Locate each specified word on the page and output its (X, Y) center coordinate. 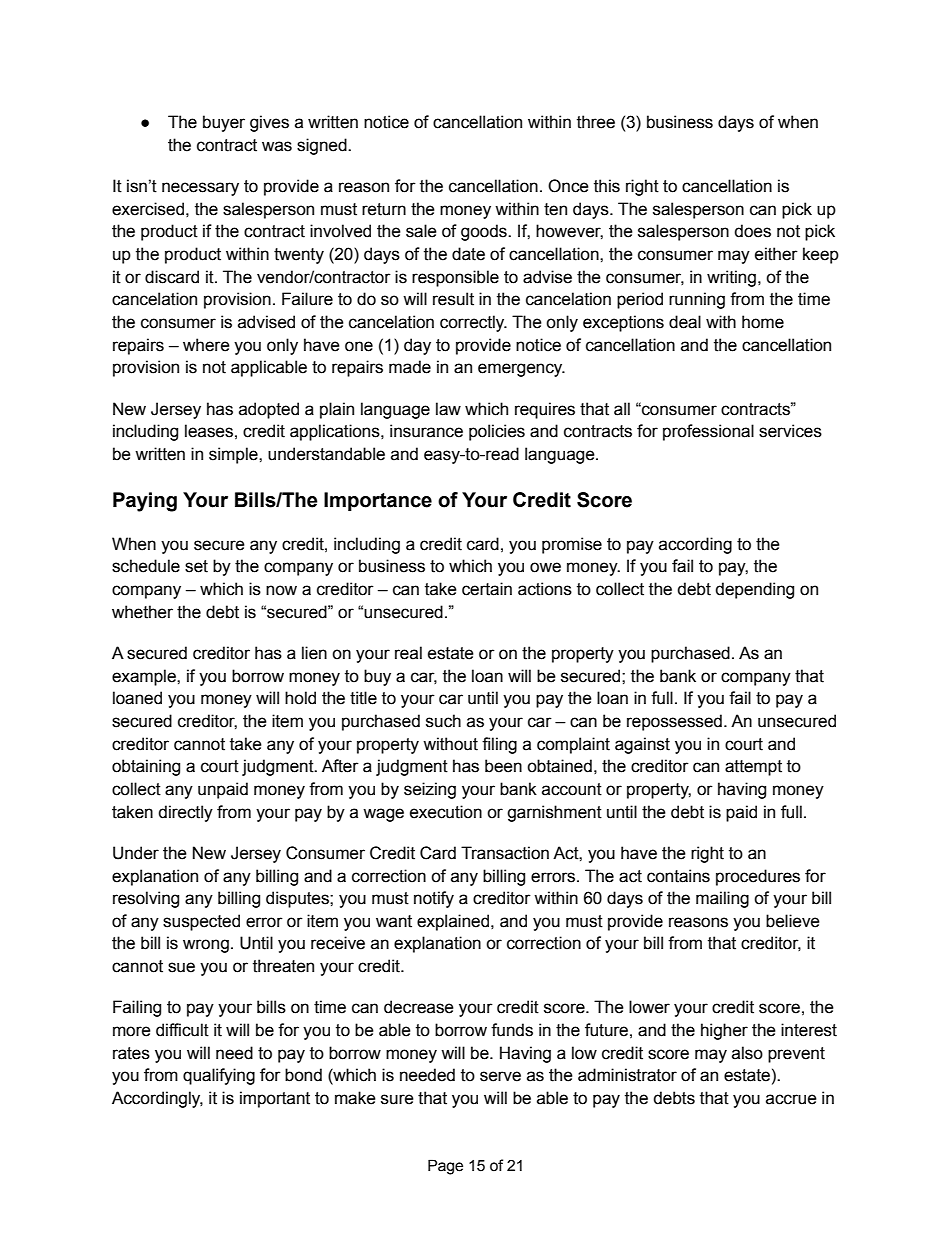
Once (568, 186)
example (145, 677)
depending (754, 590)
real (408, 653)
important (275, 1099)
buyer (224, 123)
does (752, 231)
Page (445, 1167)
